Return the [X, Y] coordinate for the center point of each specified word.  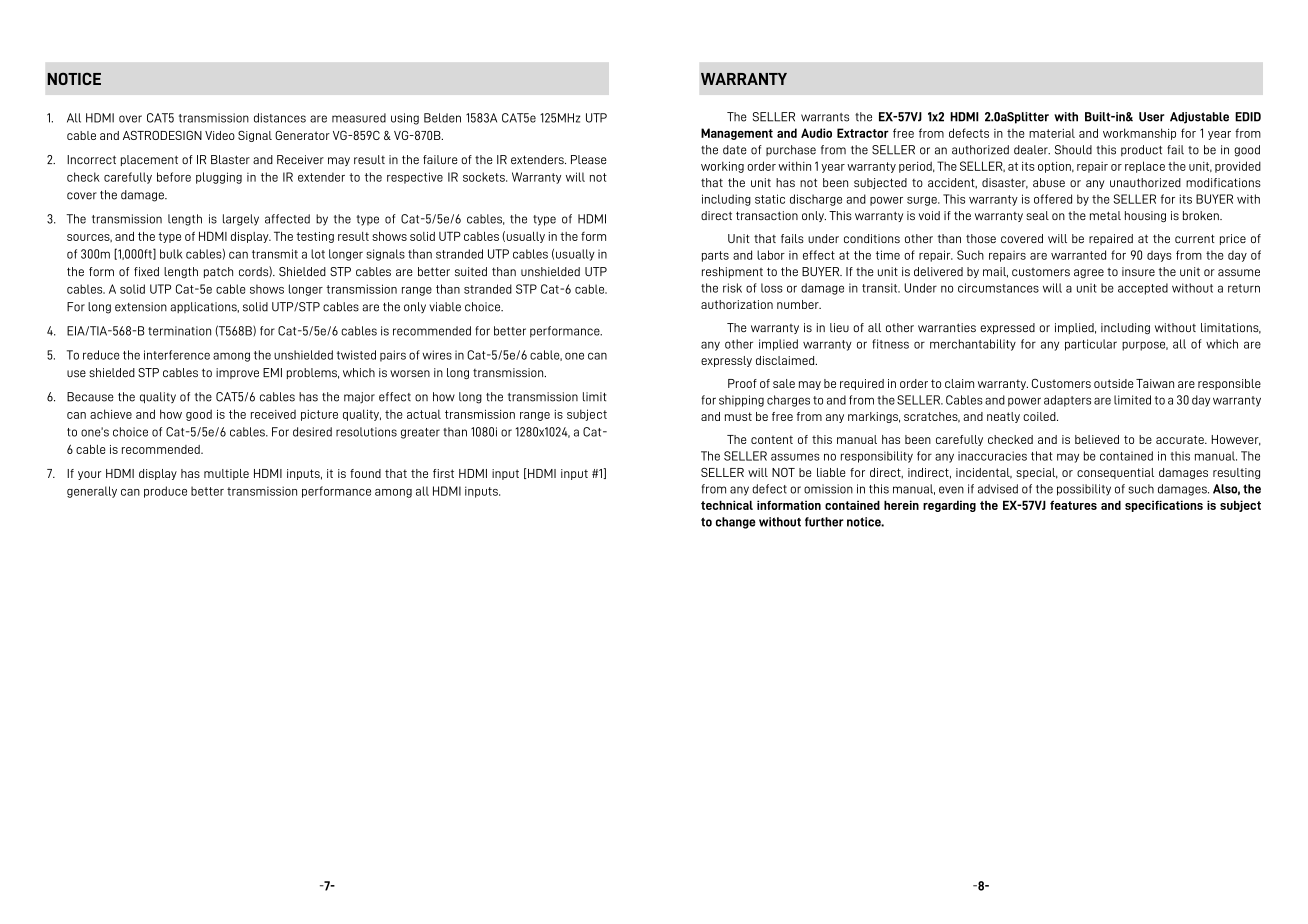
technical [727, 505]
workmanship [1139, 134]
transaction [767, 215]
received [273, 414]
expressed [1007, 328]
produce [165, 492]
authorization [737, 304]
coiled [1040, 416]
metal [1105, 215]
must [738, 416]
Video [220, 135]
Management [737, 134]
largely [241, 220]
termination [179, 331]
